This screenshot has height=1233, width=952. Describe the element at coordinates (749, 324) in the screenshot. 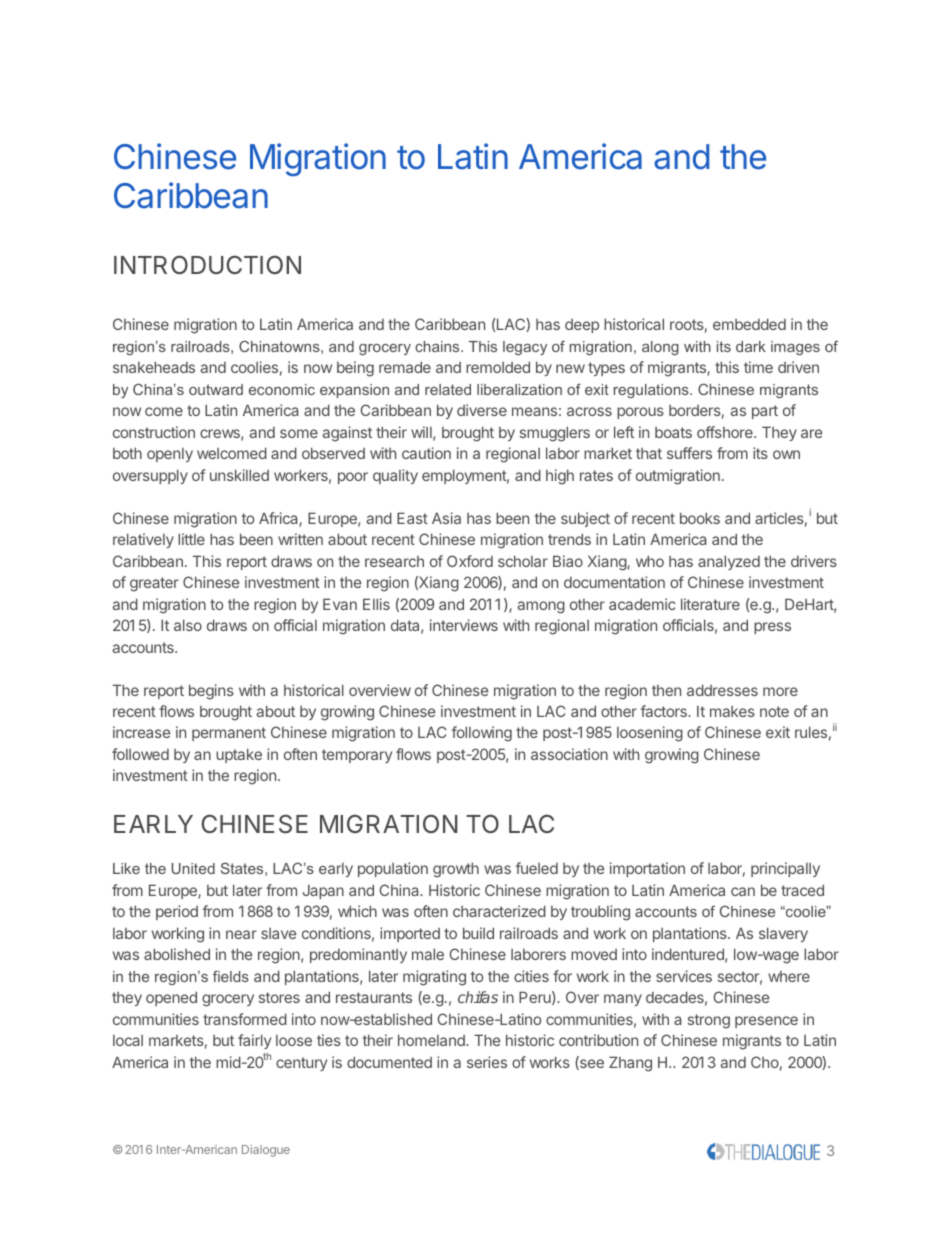

I see `embedded` at that location.
